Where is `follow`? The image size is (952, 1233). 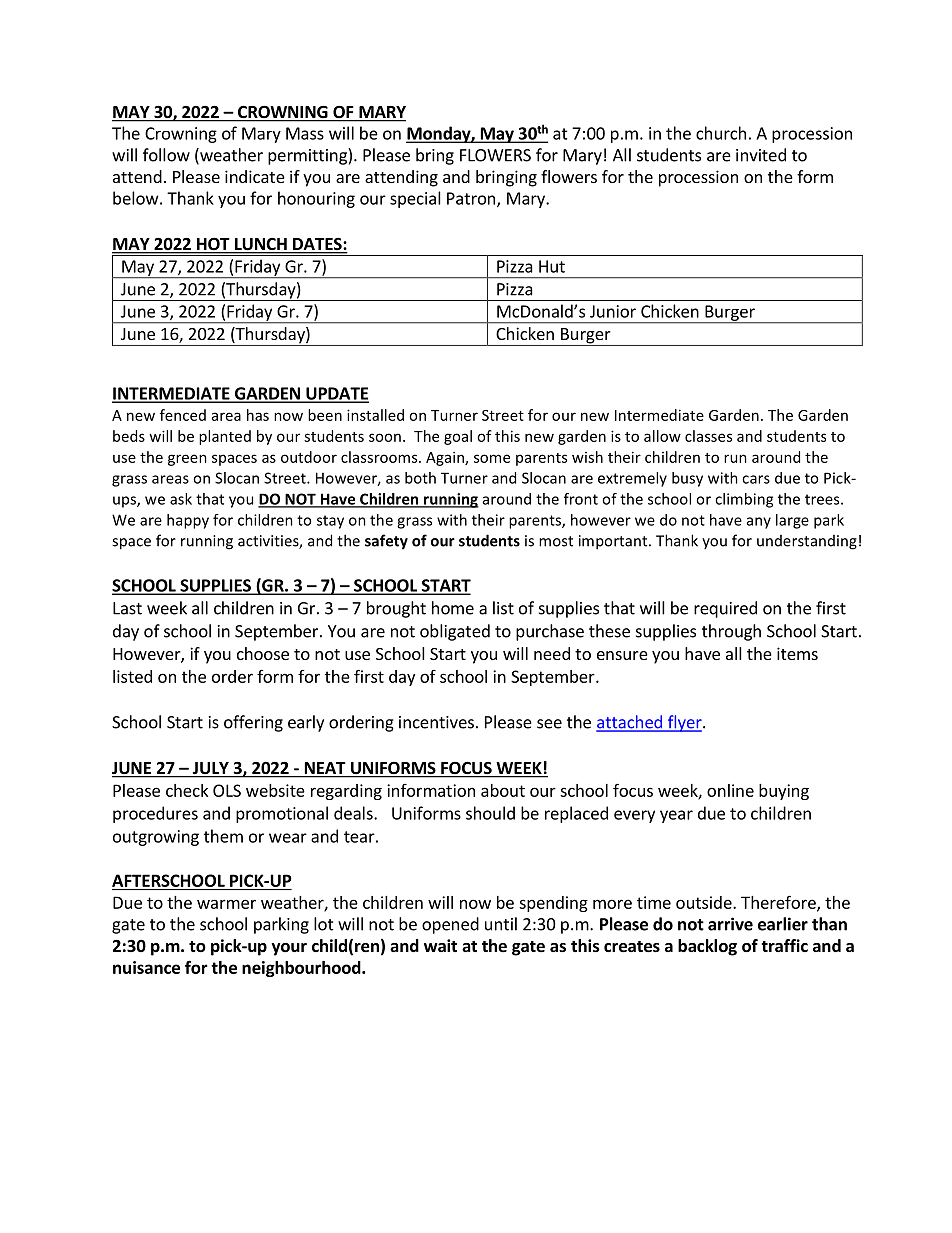 follow is located at coordinates (166, 155).
